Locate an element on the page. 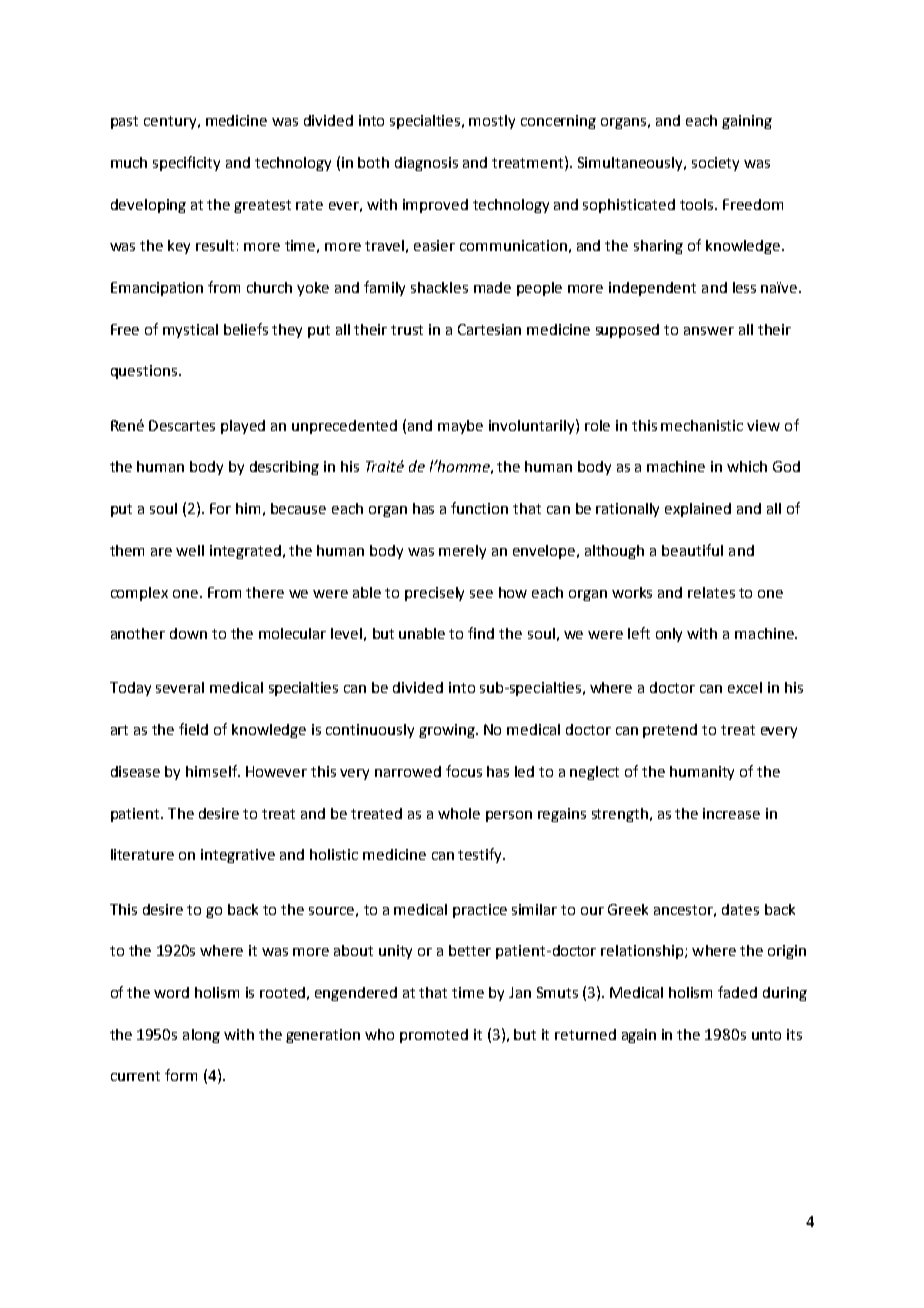 The width and height of the image is (924, 1308). along is located at coordinates (201, 1036).
